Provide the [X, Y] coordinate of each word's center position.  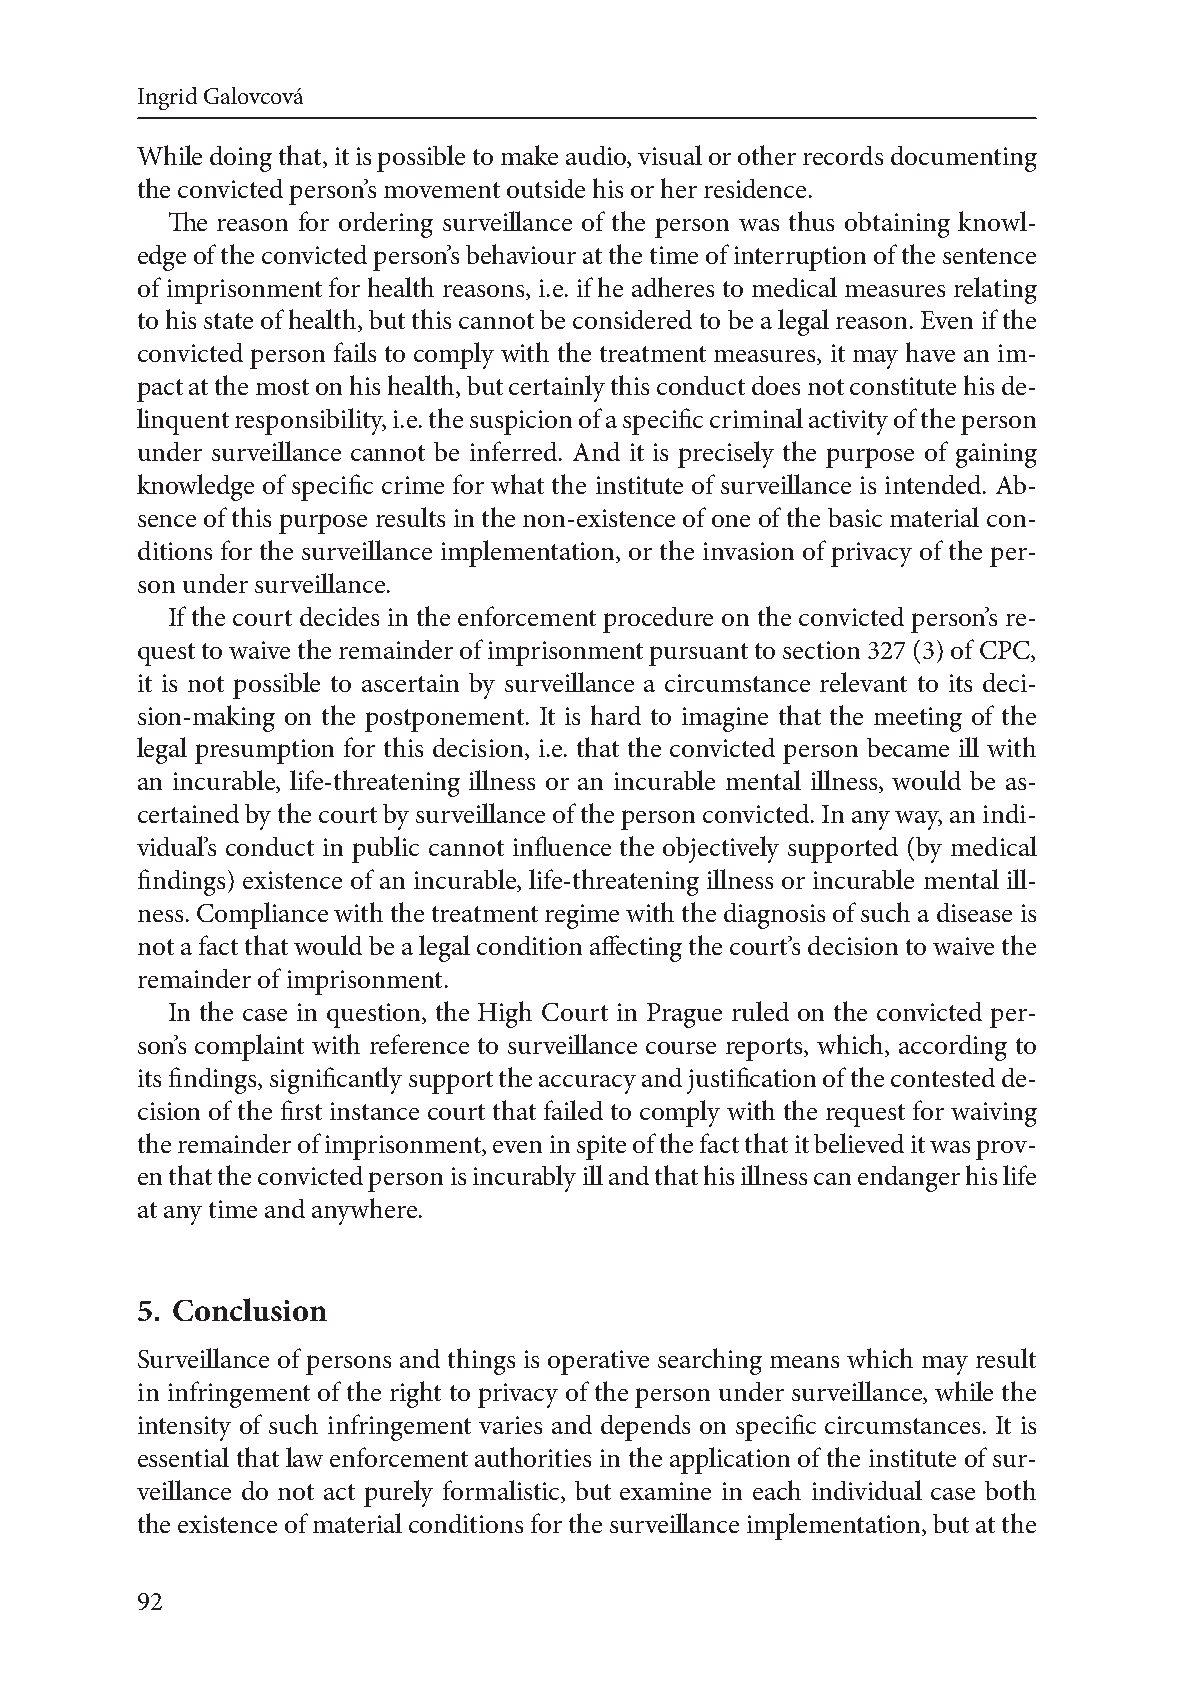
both [1010, 1490]
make [529, 155]
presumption [264, 751]
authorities [533, 1457]
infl [531, 846]
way [918, 820]
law [304, 1457]
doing [241, 159]
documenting [964, 159]
